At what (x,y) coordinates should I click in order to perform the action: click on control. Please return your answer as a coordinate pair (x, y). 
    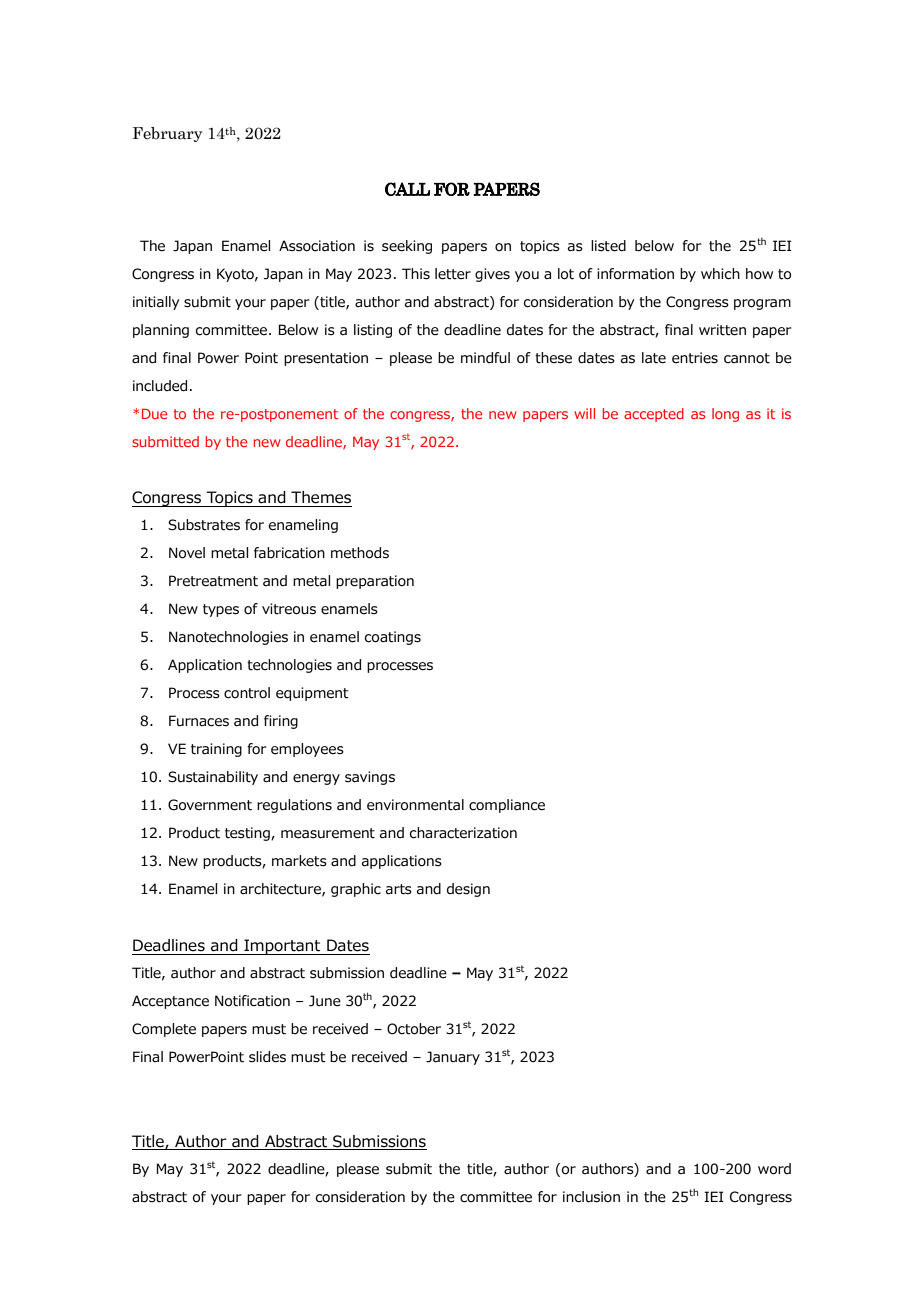
    Looking at the image, I should click on (247, 693).
